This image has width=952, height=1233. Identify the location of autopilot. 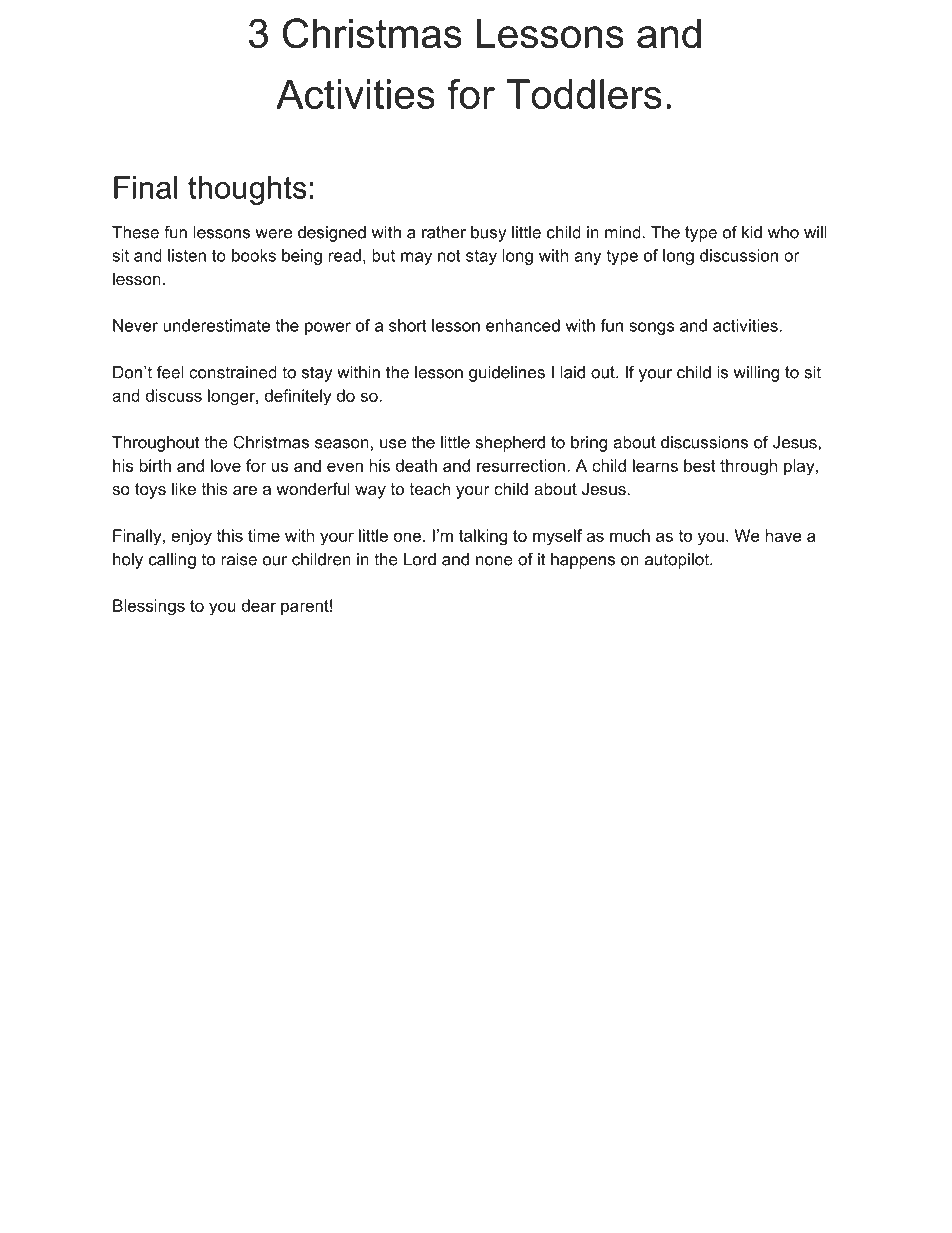
(678, 561).
